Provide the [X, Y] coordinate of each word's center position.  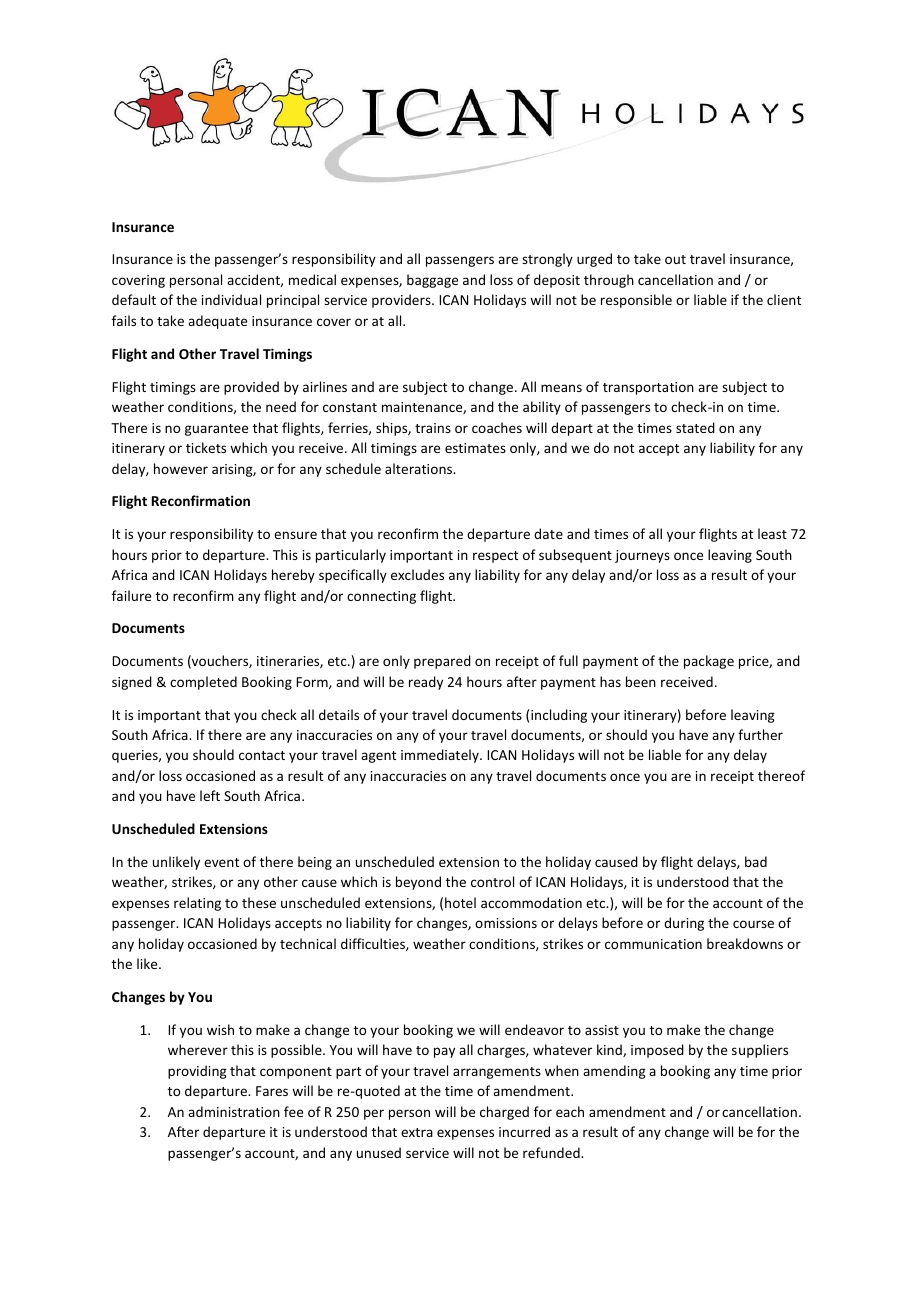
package [709, 662]
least [772, 533]
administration [234, 1111]
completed [203, 683]
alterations [420, 468]
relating [197, 904]
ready [426, 683]
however [181, 468]
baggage [432, 281]
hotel [460, 902]
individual [231, 299]
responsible [636, 301]
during [684, 924]
